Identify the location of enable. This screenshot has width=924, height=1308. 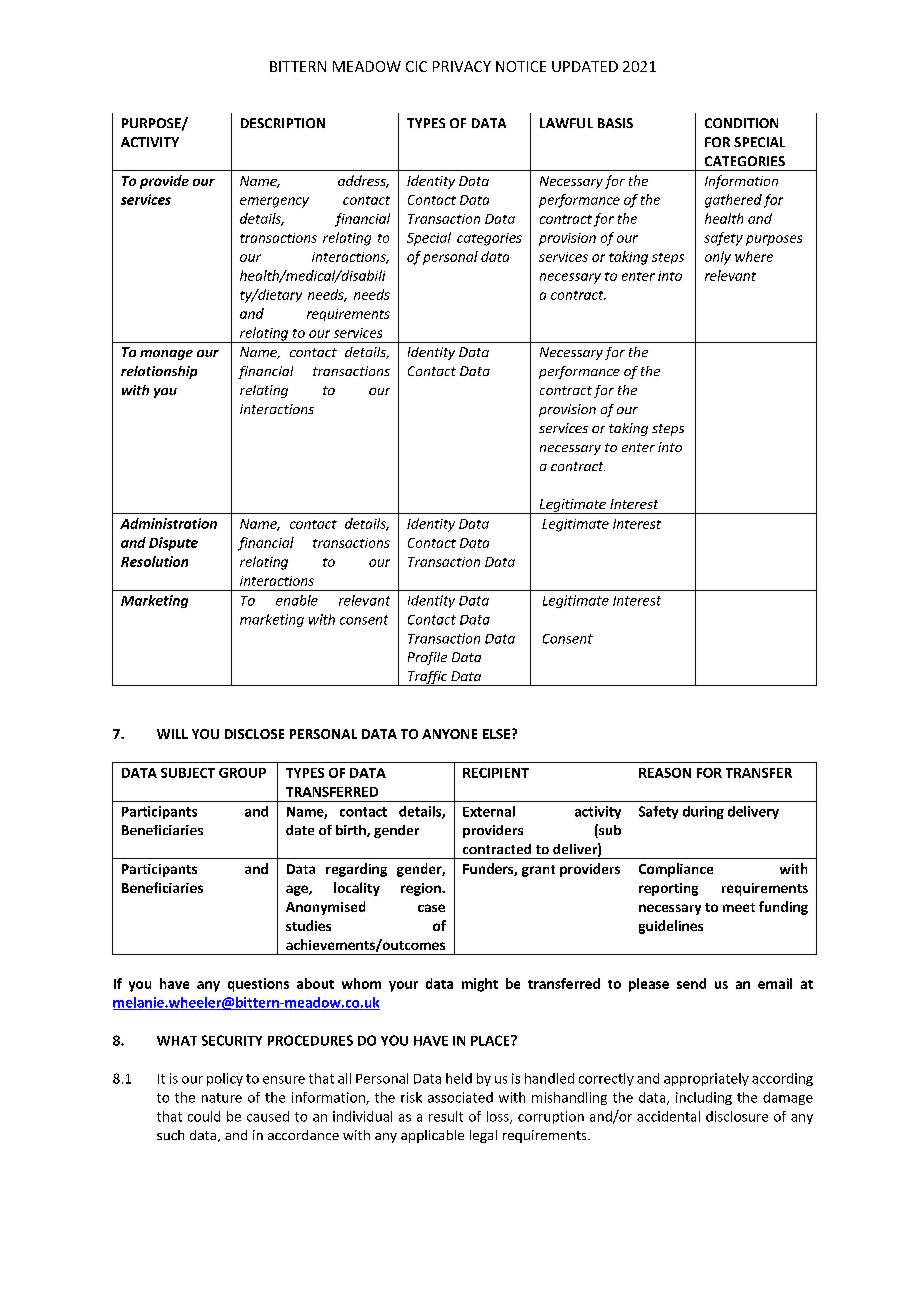
(297, 600).
